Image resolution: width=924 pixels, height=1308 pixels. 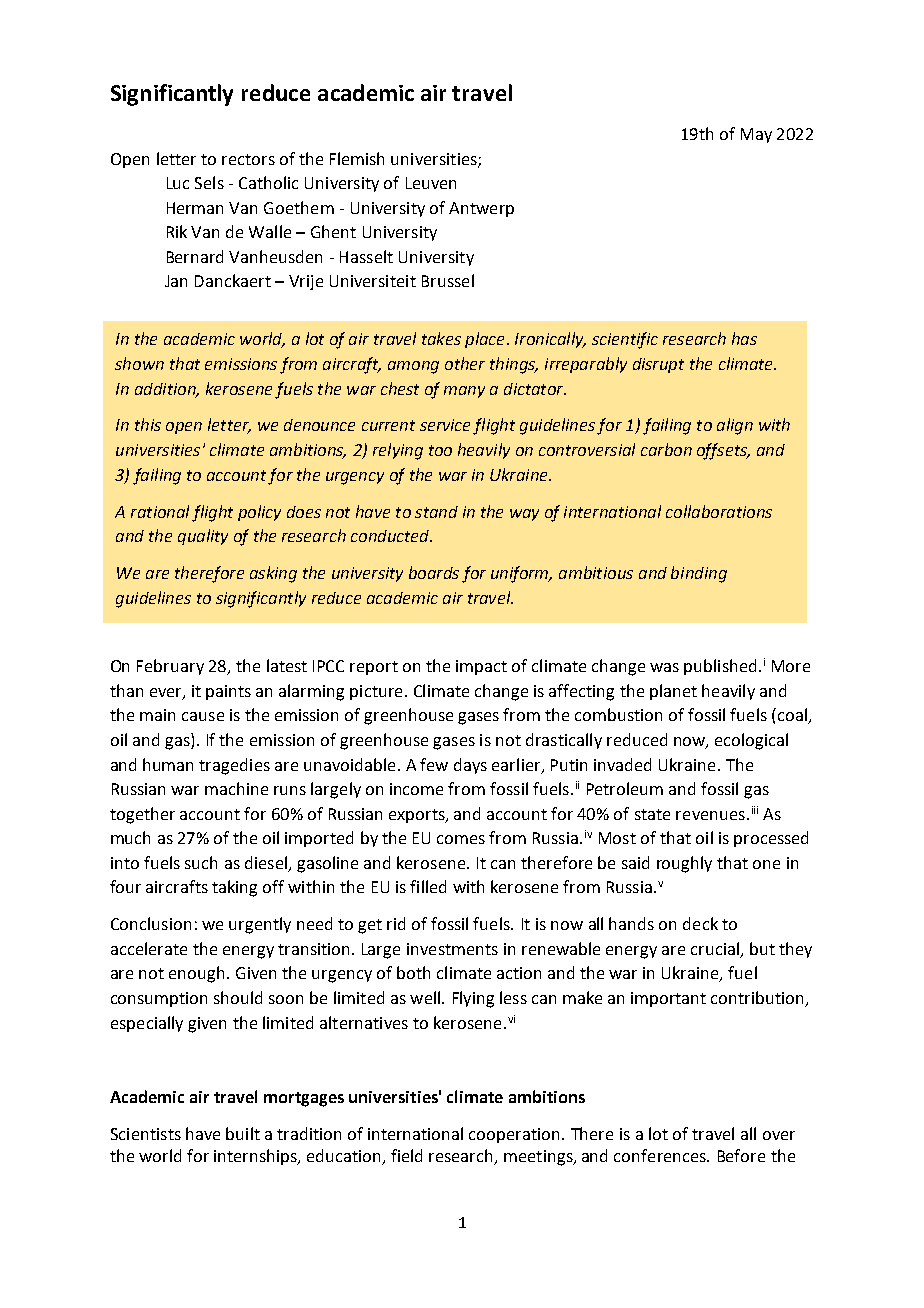 What do you see at coordinates (178, 183) in the image?
I see `Luc` at bounding box center [178, 183].
